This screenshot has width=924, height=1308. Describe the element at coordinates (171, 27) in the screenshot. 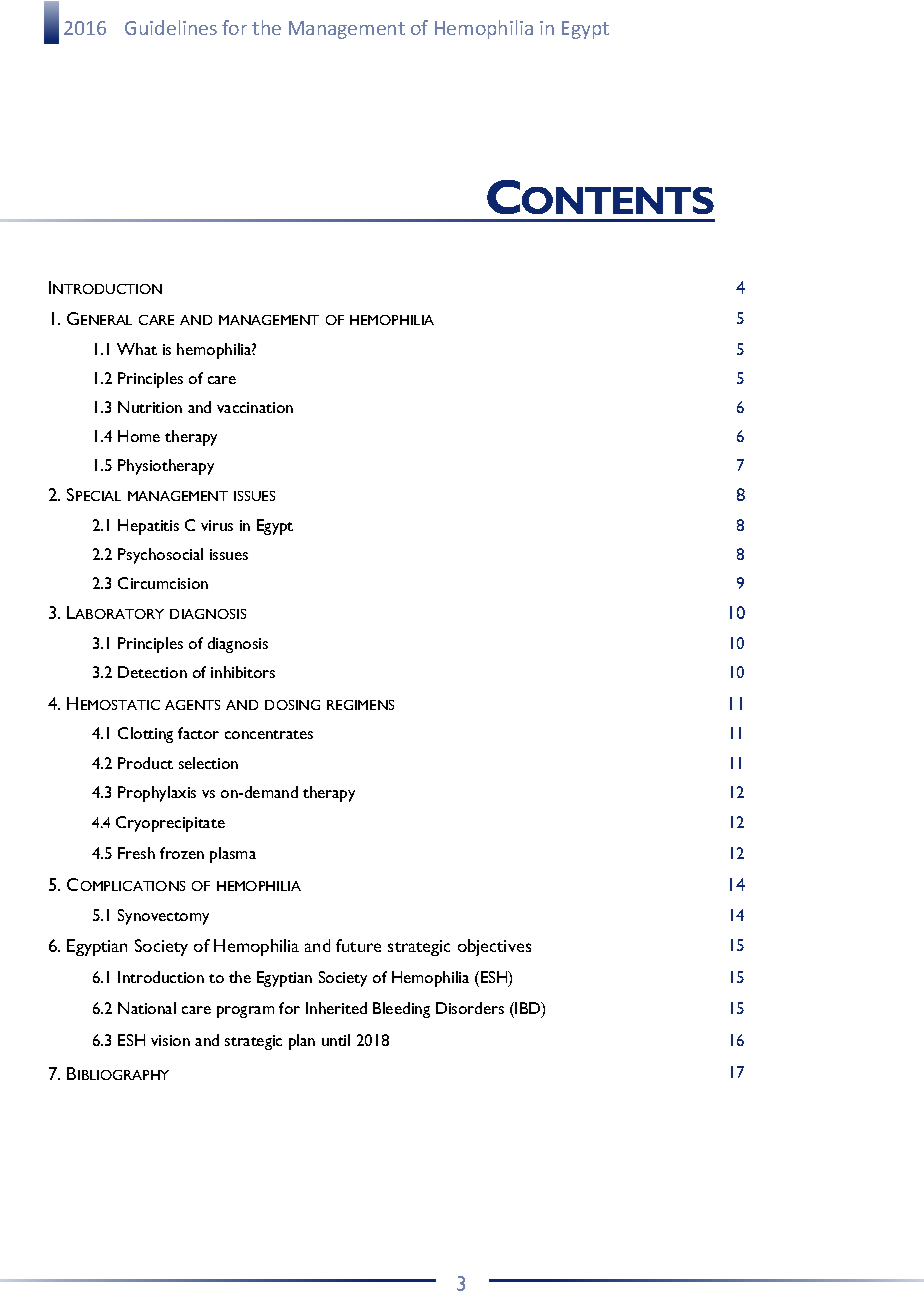

I see `Guidelines` at that location.
